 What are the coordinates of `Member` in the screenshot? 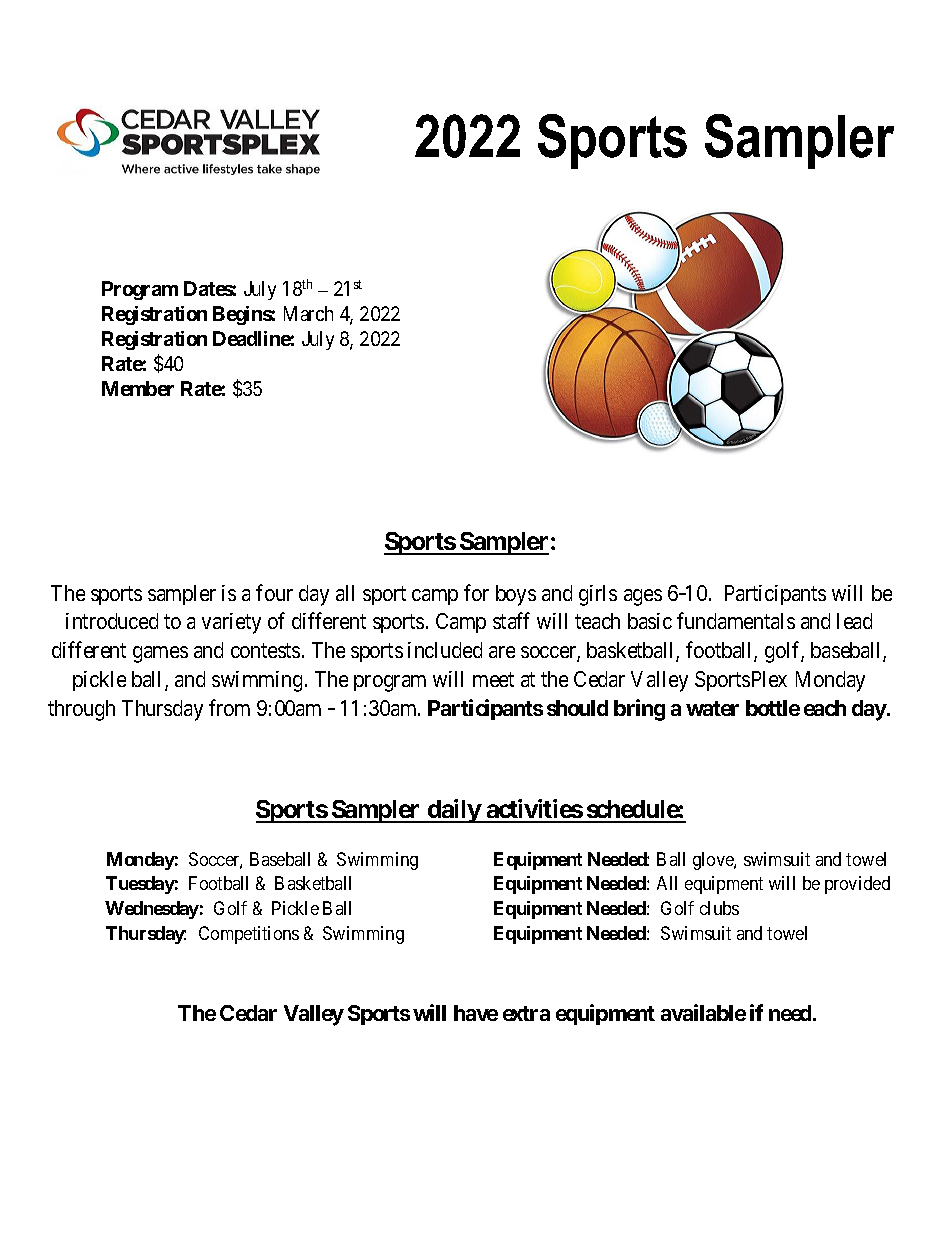 It's located at (138, 388).
